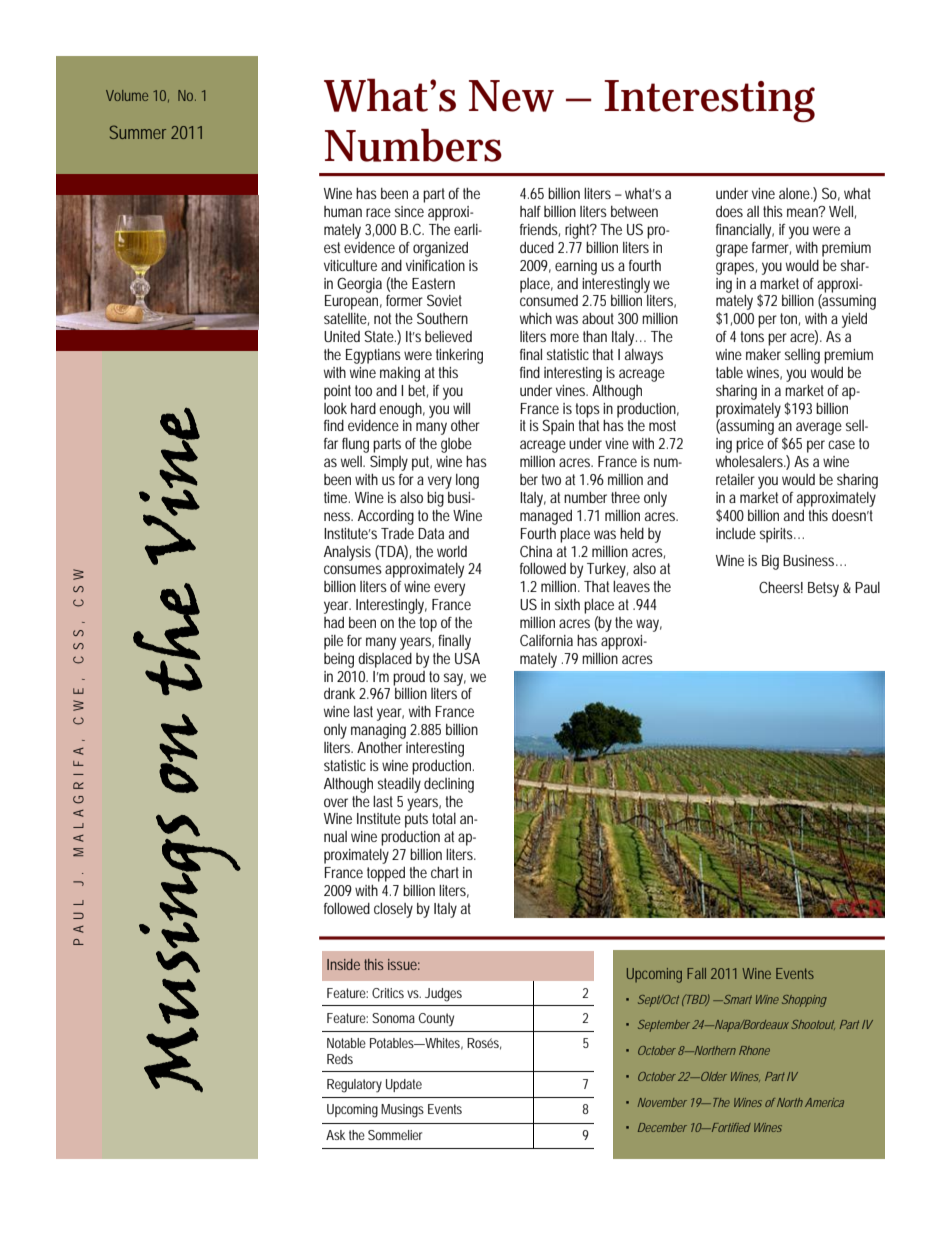 The image size is (952, 1233). Describe the element at coordinates (823, 589) in the document. I see `Betsy` at that location.
